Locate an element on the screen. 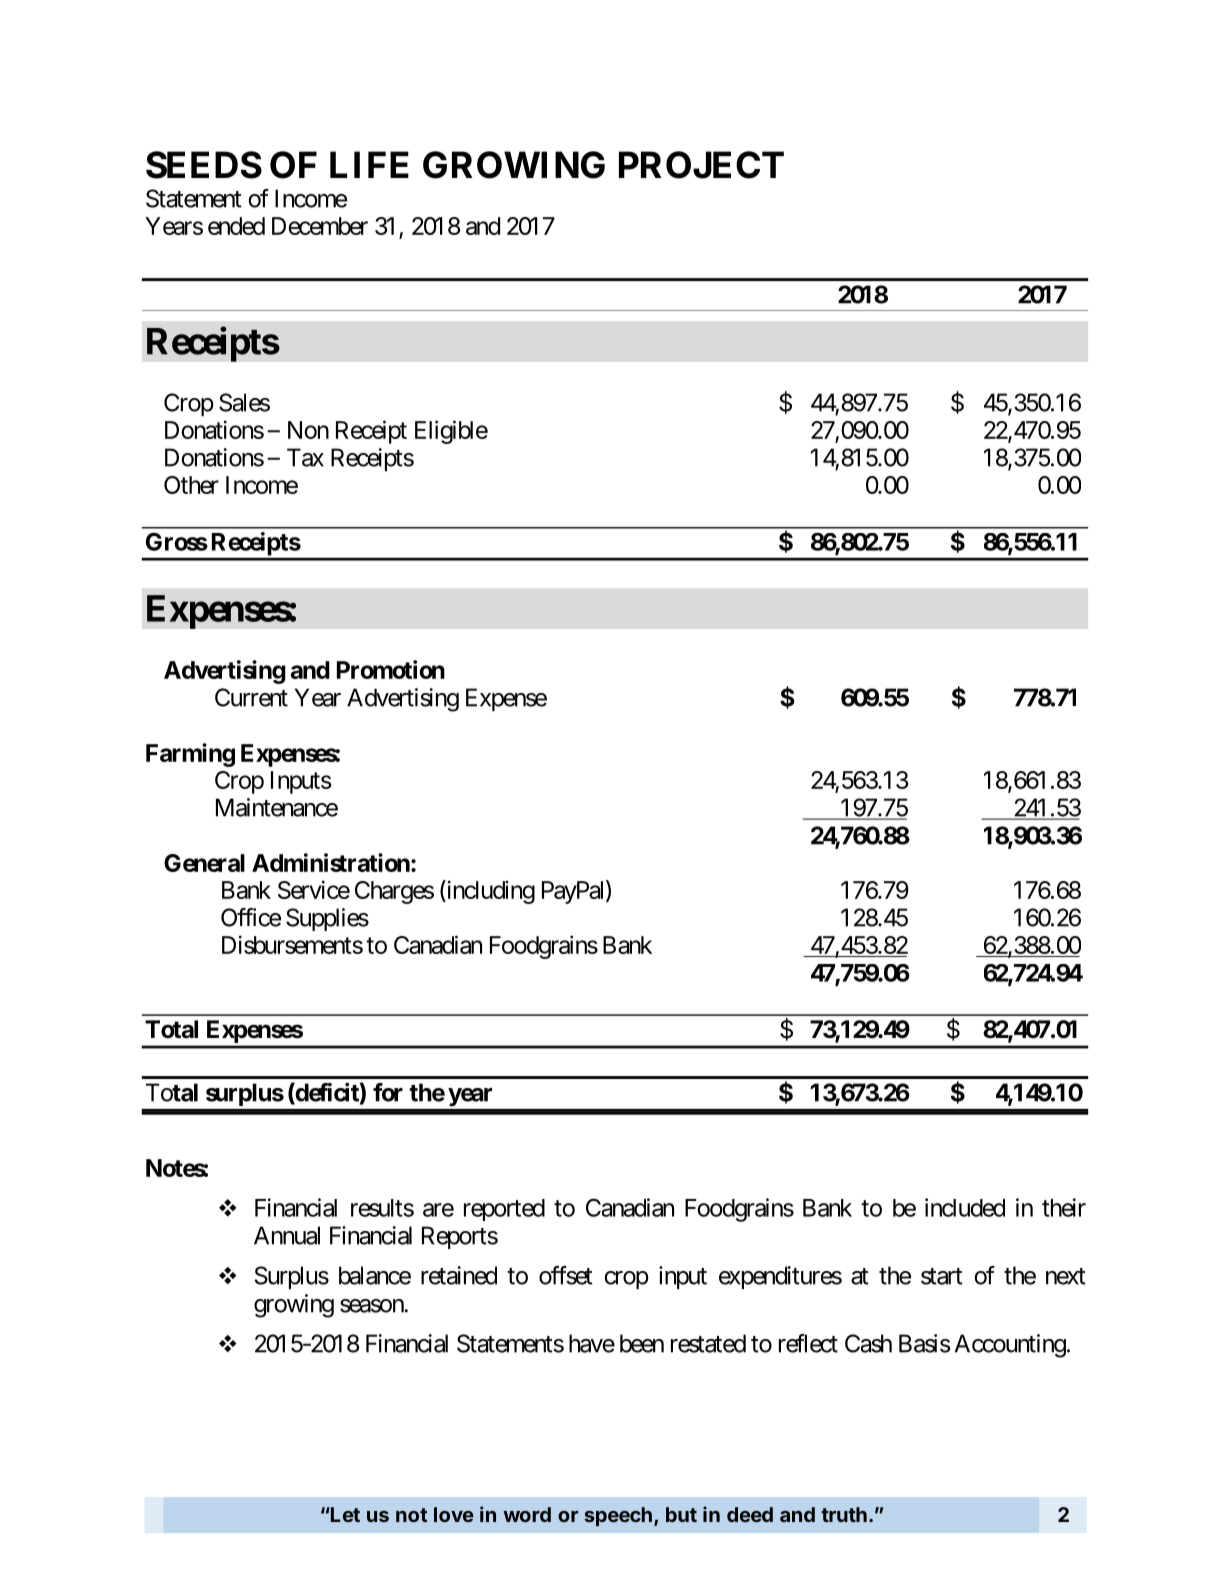 The width and height of the screenshot is (1230, 1591). Let is located at coordinates (344, 1514).
